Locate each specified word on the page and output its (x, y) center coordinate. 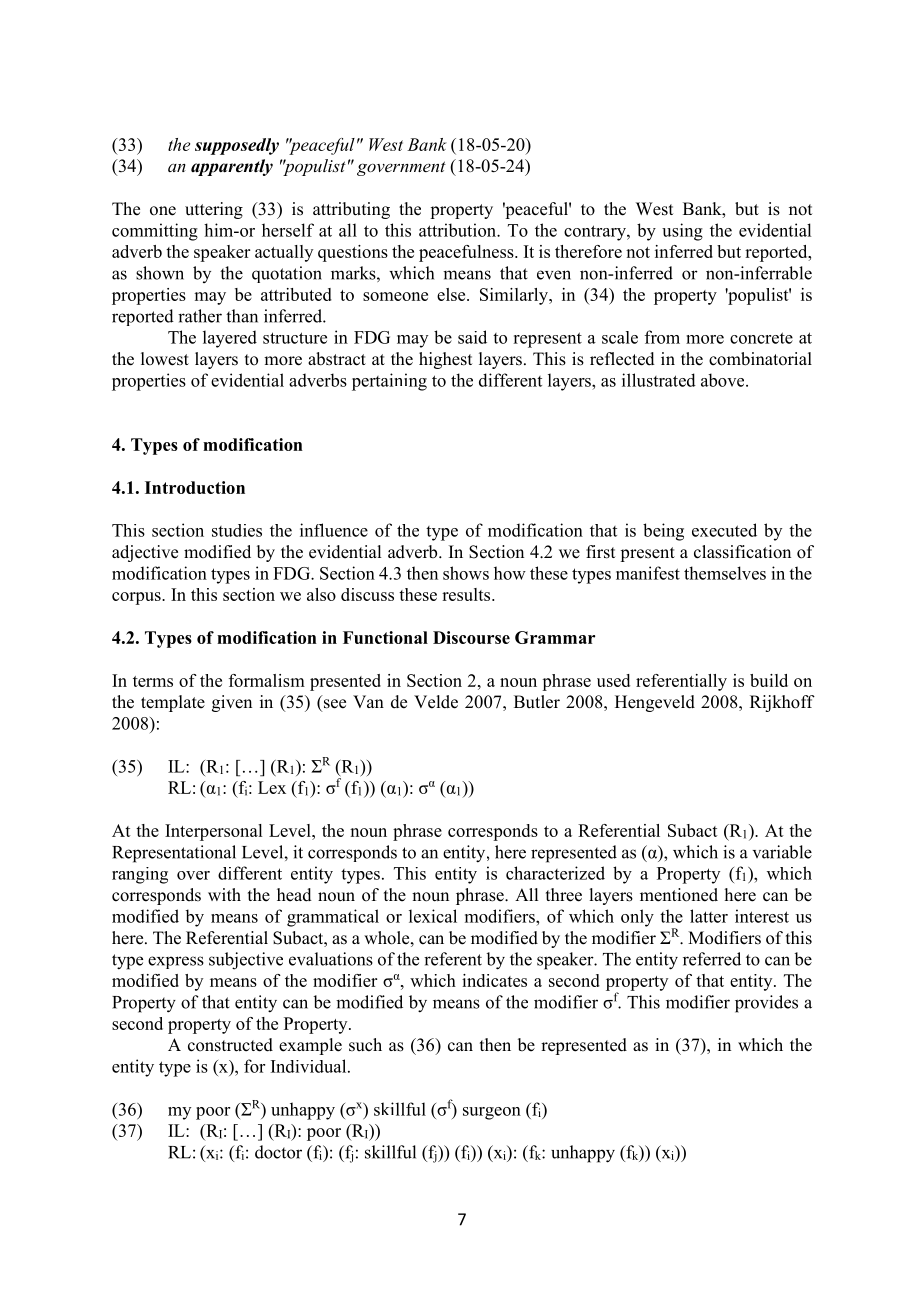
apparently (232, 167)
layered (230, 339)
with (224, 894)
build (769, 680)
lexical (433, 916)
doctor (278, 1152)
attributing (351, 210)
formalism (267, 680)
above (724, 380)
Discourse (471, 637)
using (682, 232)
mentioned (679, 895)
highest (445, 360)
